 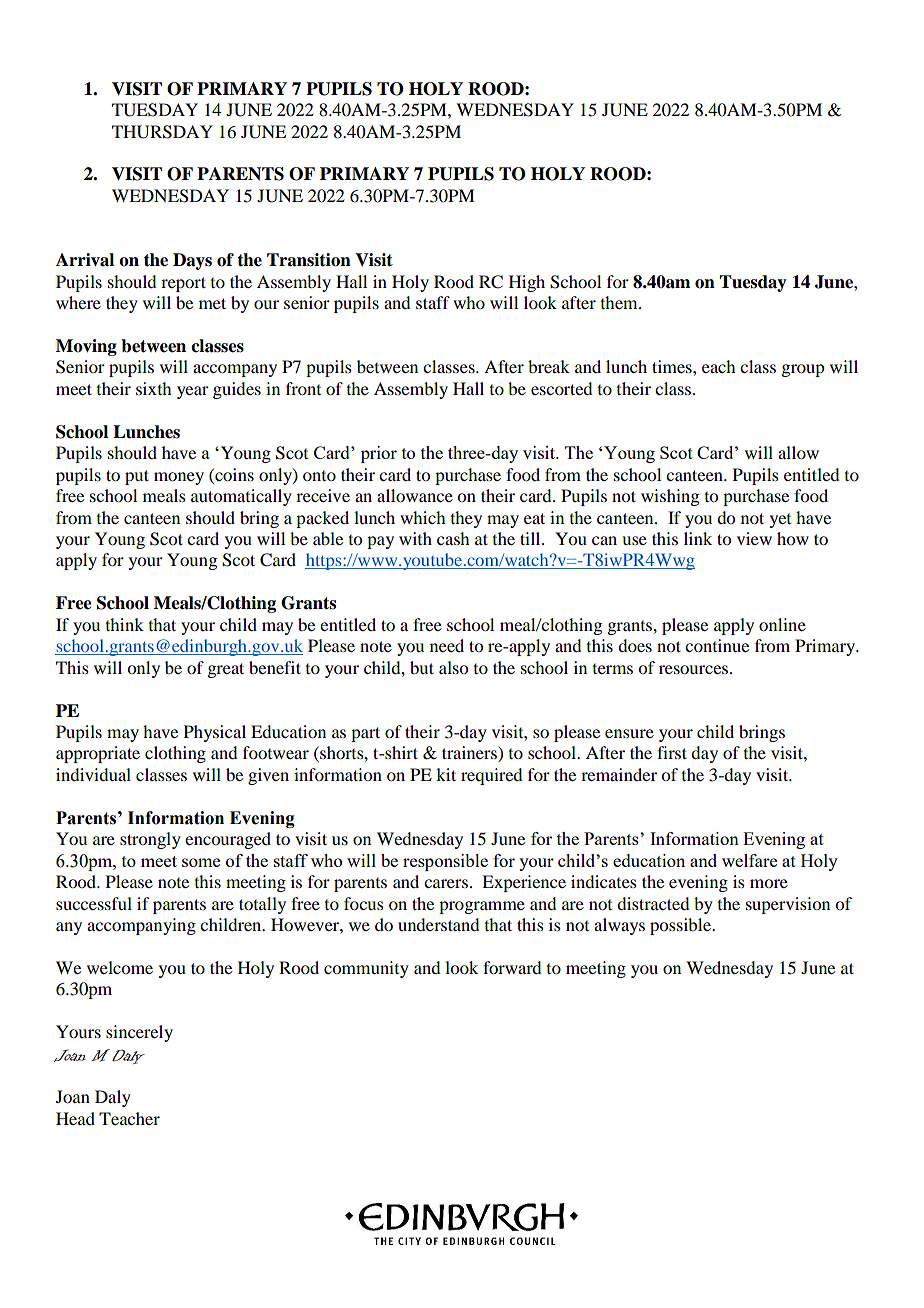 I want to click on times, so click(x=673, y=366).
